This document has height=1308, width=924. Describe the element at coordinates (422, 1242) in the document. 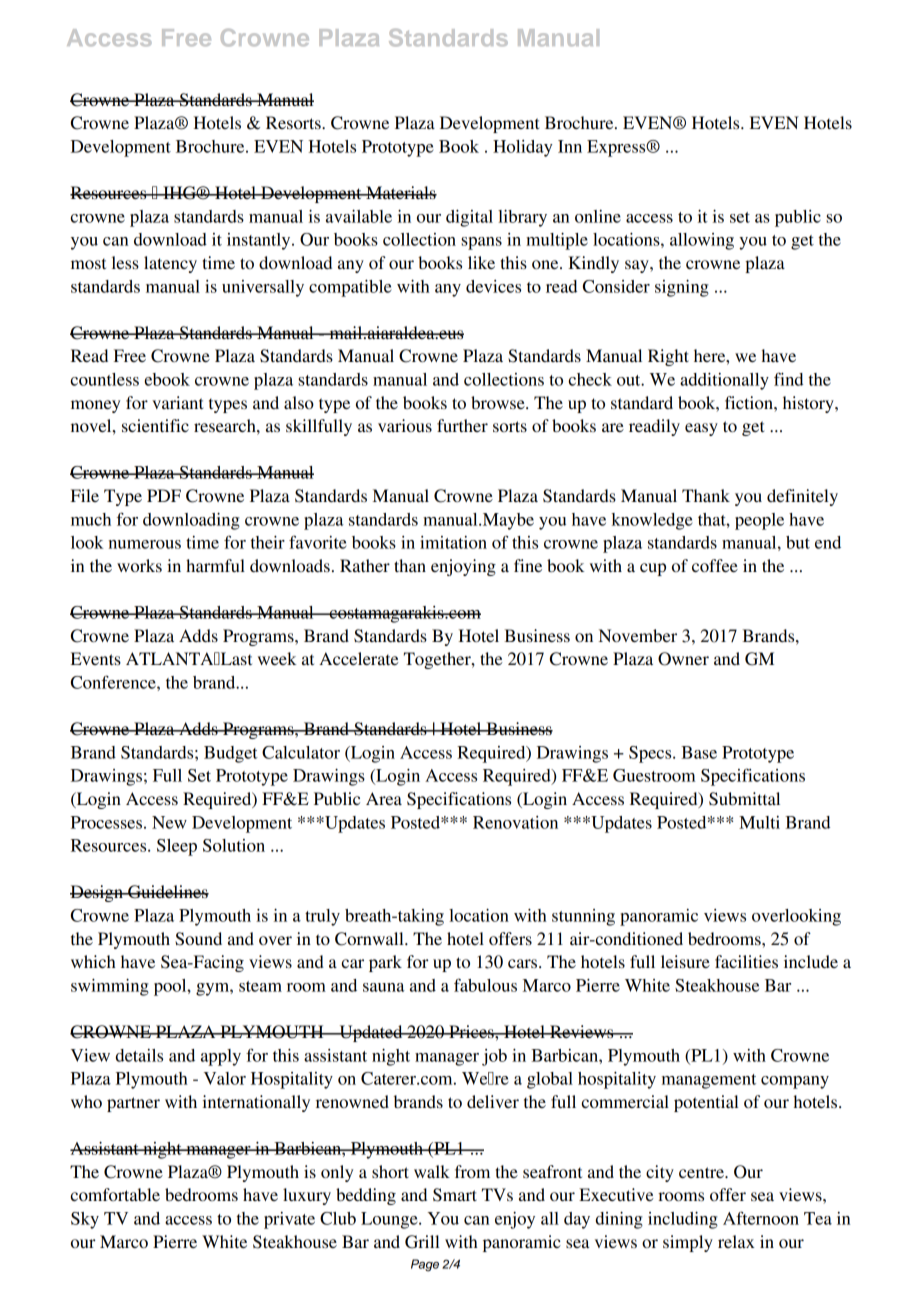

I see `Grill` at that location.
